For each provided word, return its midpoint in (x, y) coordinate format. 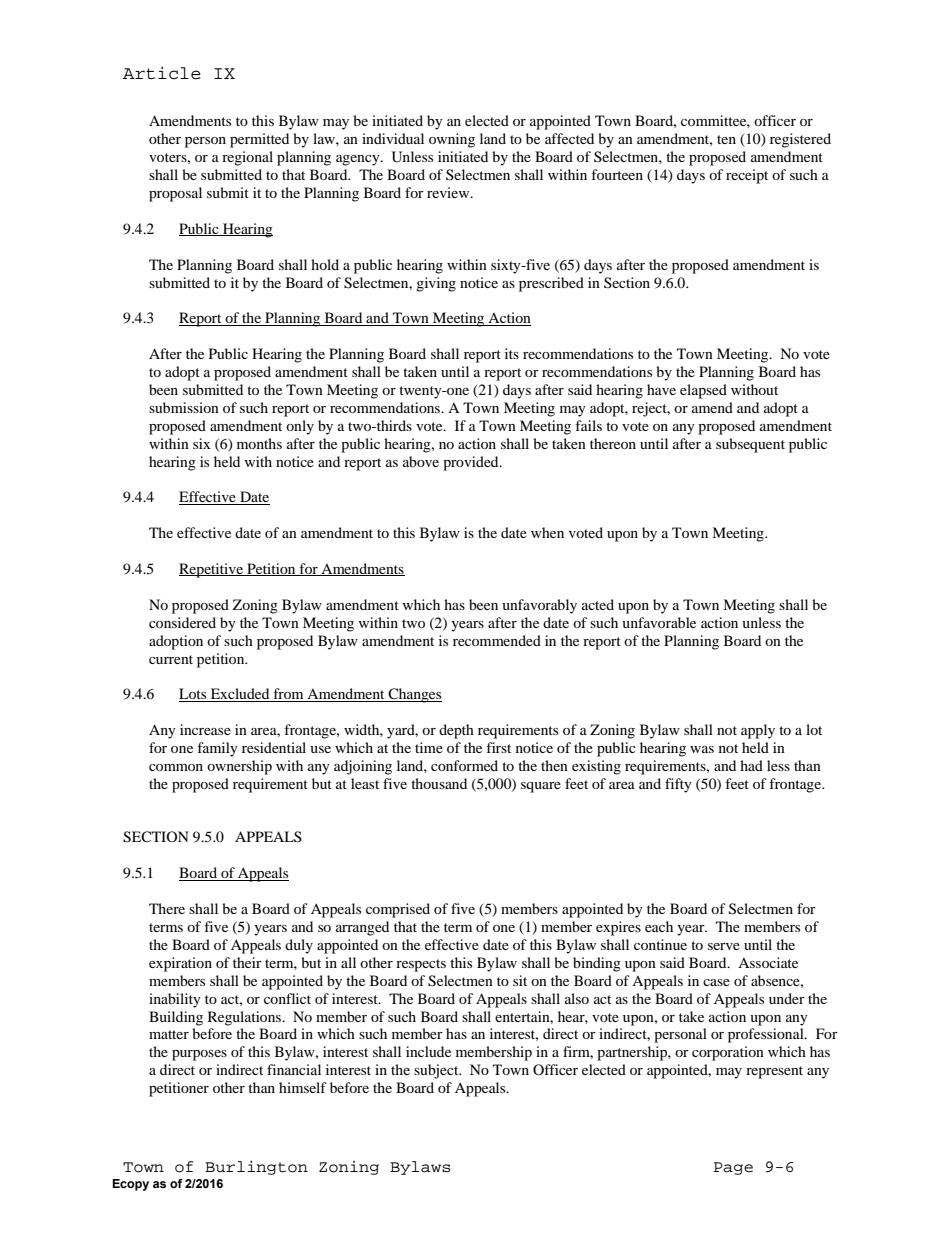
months (259, 443)
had (751, 765)
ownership (239, 767)
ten (726, 139)
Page (733, 1168)
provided (472, 463)
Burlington (256, 1167)
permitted (259, 140)
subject (437, 1071)
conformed (464, 765)
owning (452, 140)
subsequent (750, 445)
